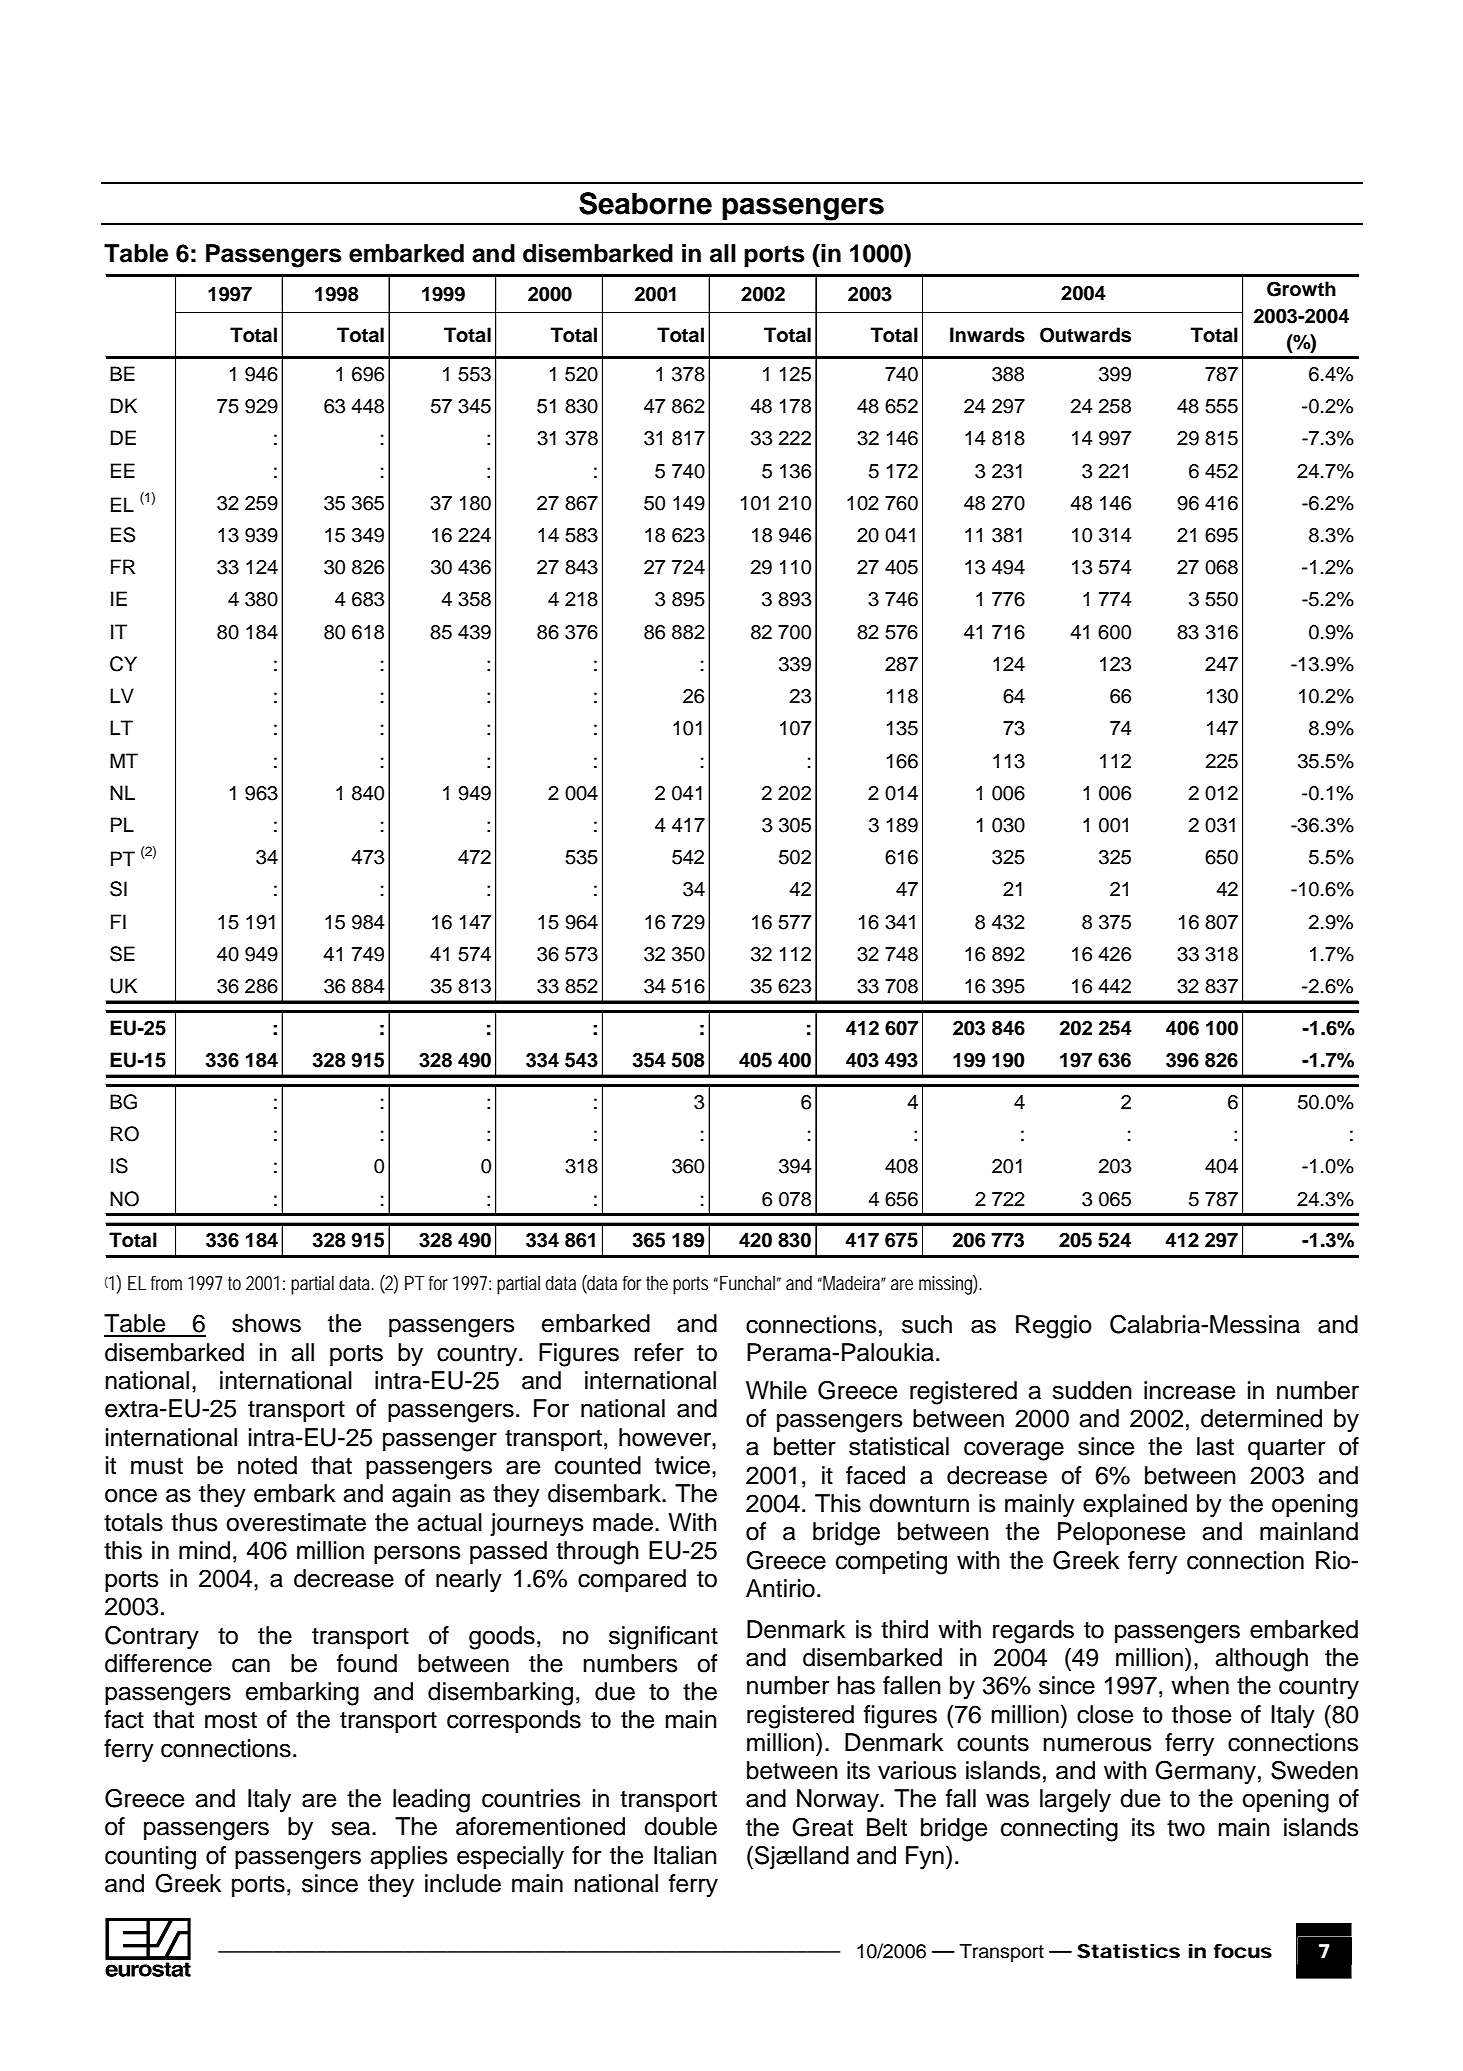  What do you see at coordinates (1054, 1327) in the screenshot?
I see `Reggio` at bounding box center [1054, 1327].
